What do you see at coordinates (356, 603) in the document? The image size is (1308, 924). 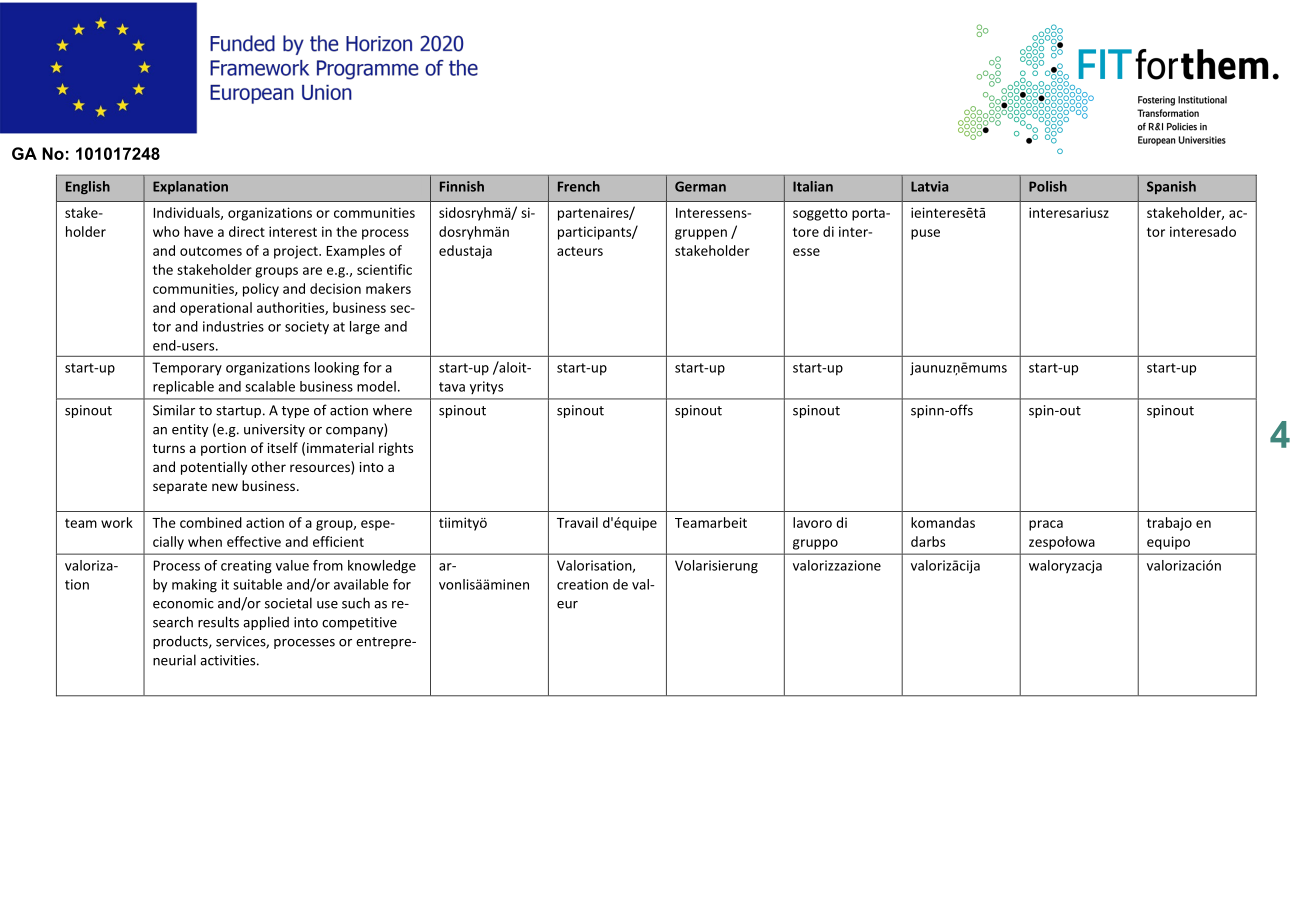 I see `such` at bounding box center [356, 603].
